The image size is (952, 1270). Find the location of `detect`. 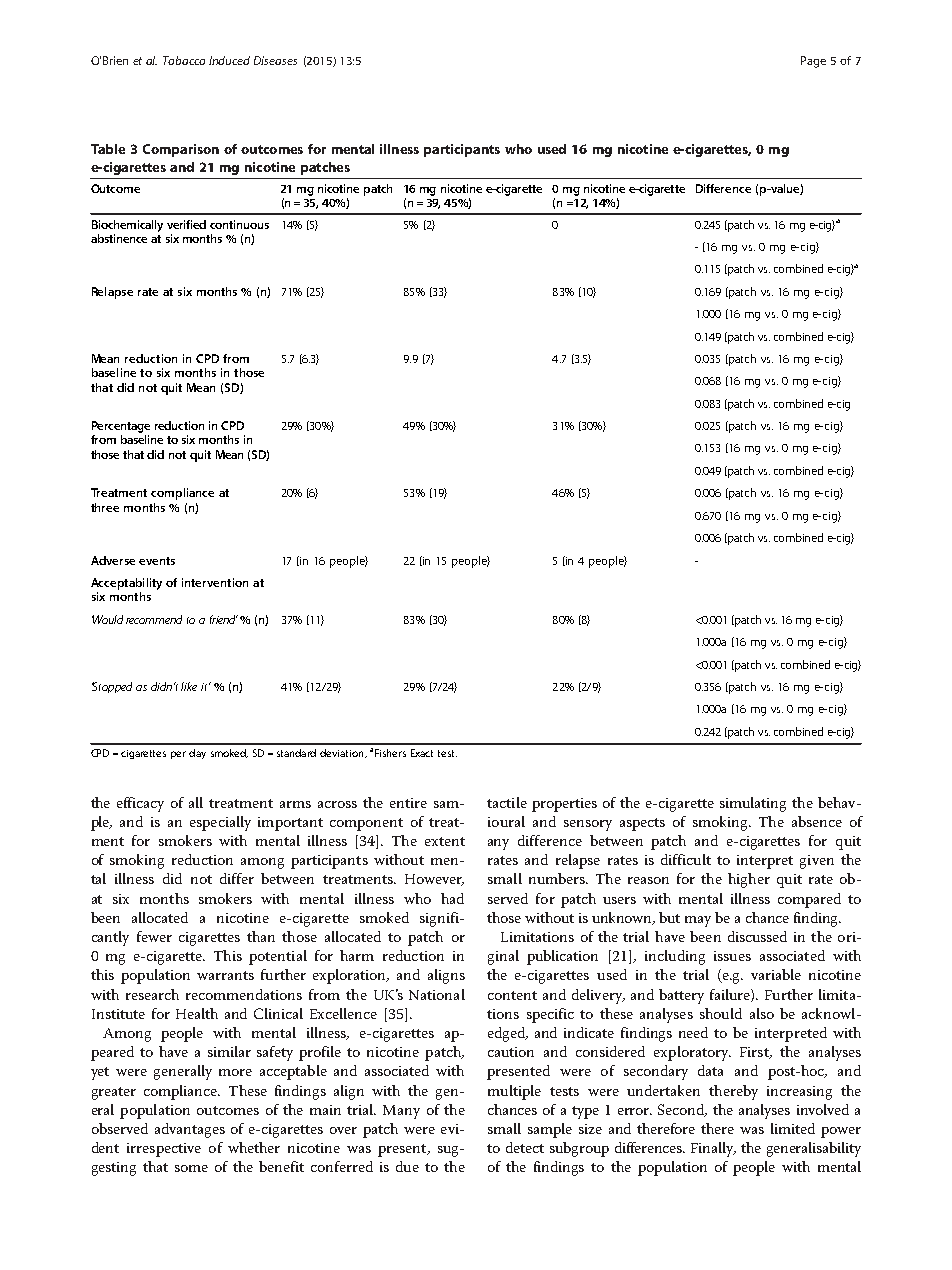

detect is located at coordinates (525, 1147).
